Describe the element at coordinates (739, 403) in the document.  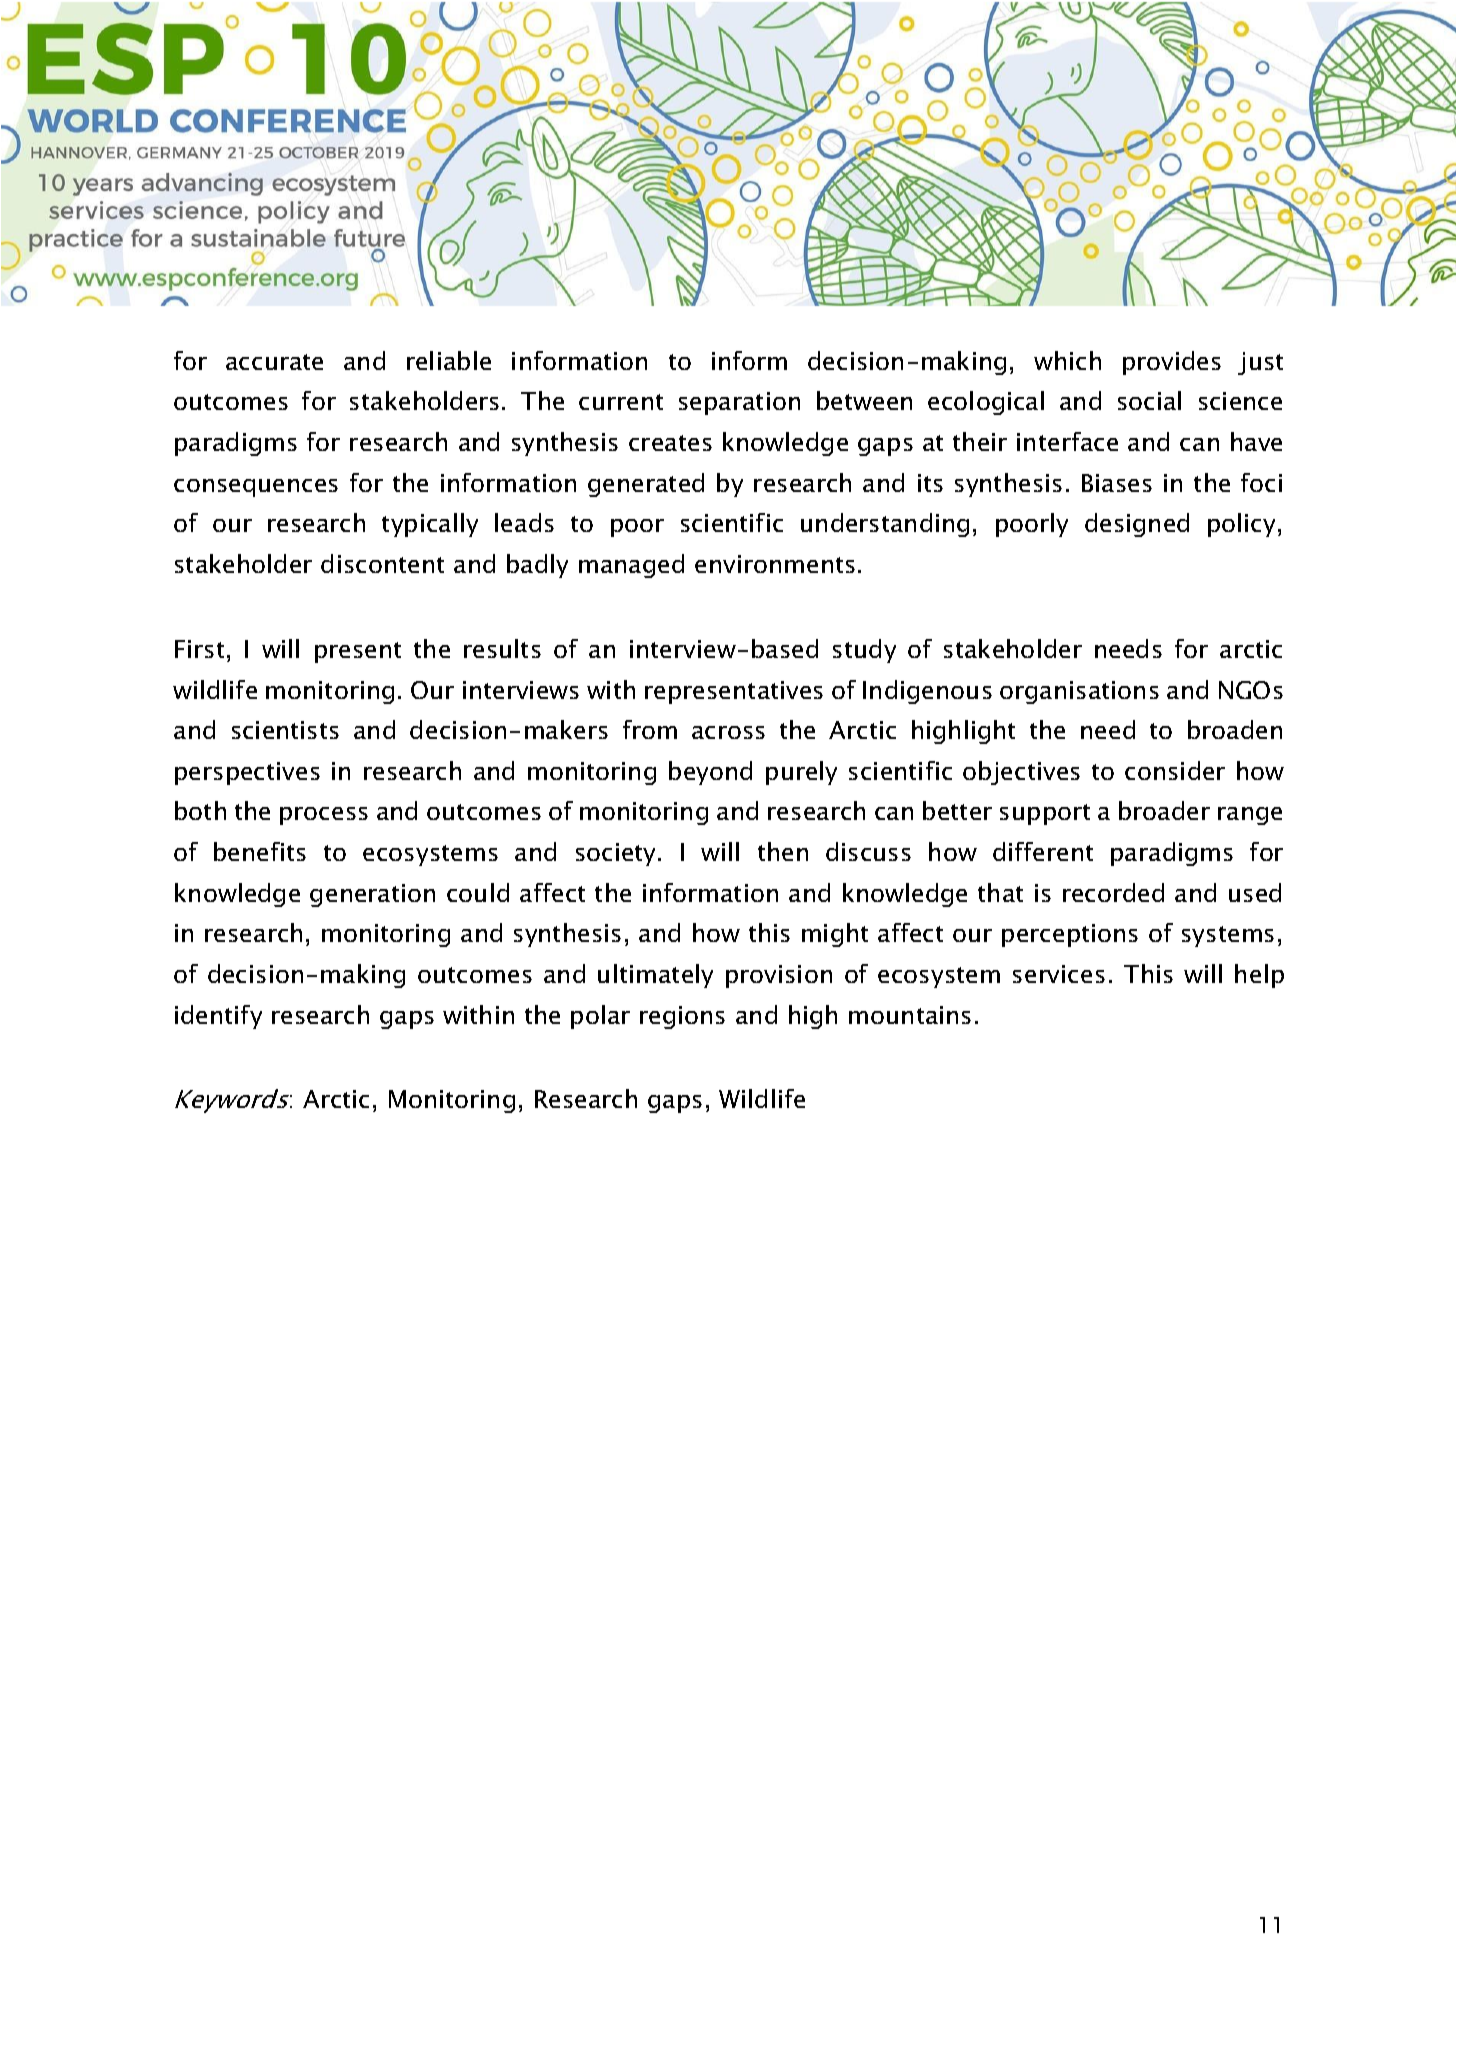
I see `separation` at that location.
